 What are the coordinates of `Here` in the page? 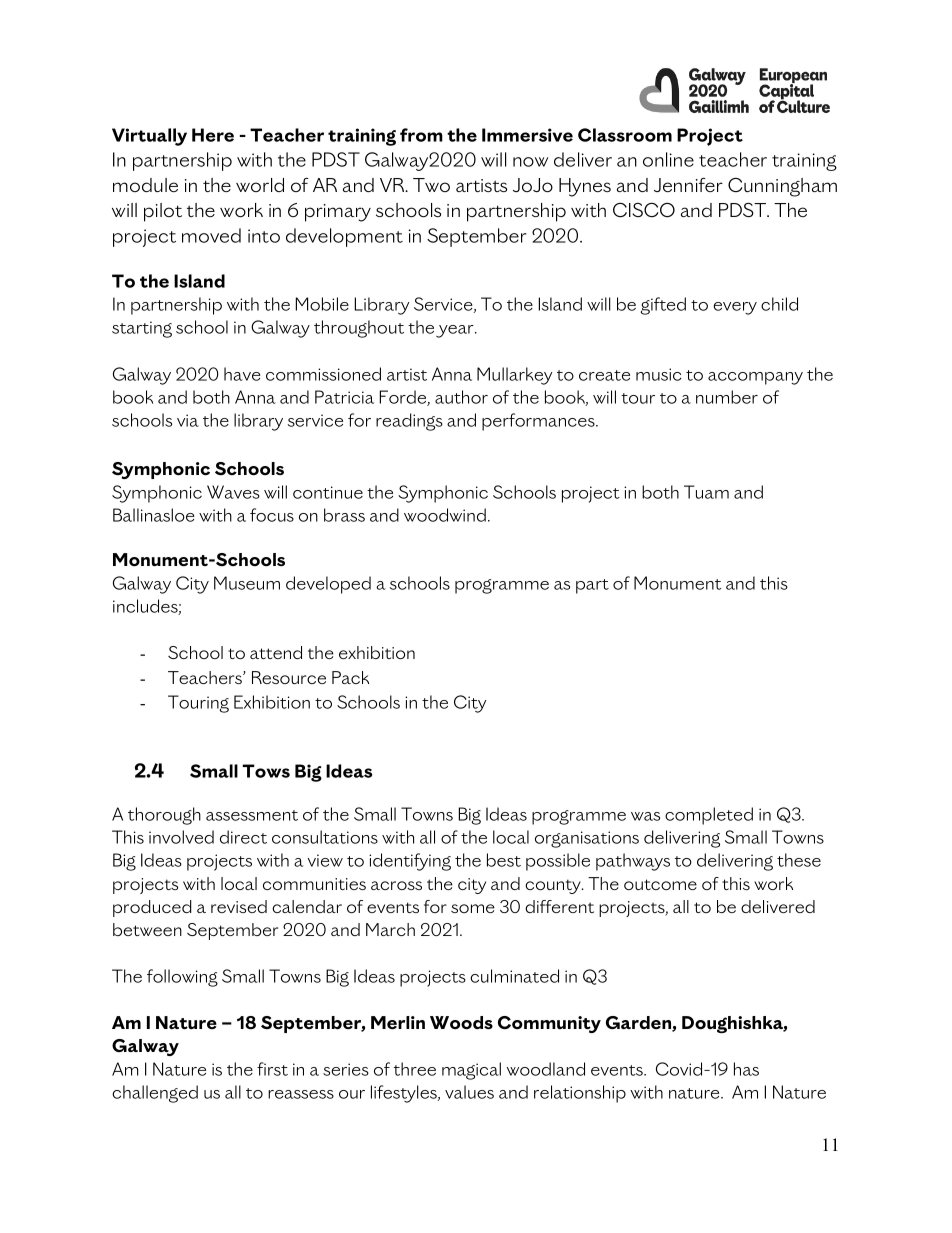 It's located at (213, 135).
